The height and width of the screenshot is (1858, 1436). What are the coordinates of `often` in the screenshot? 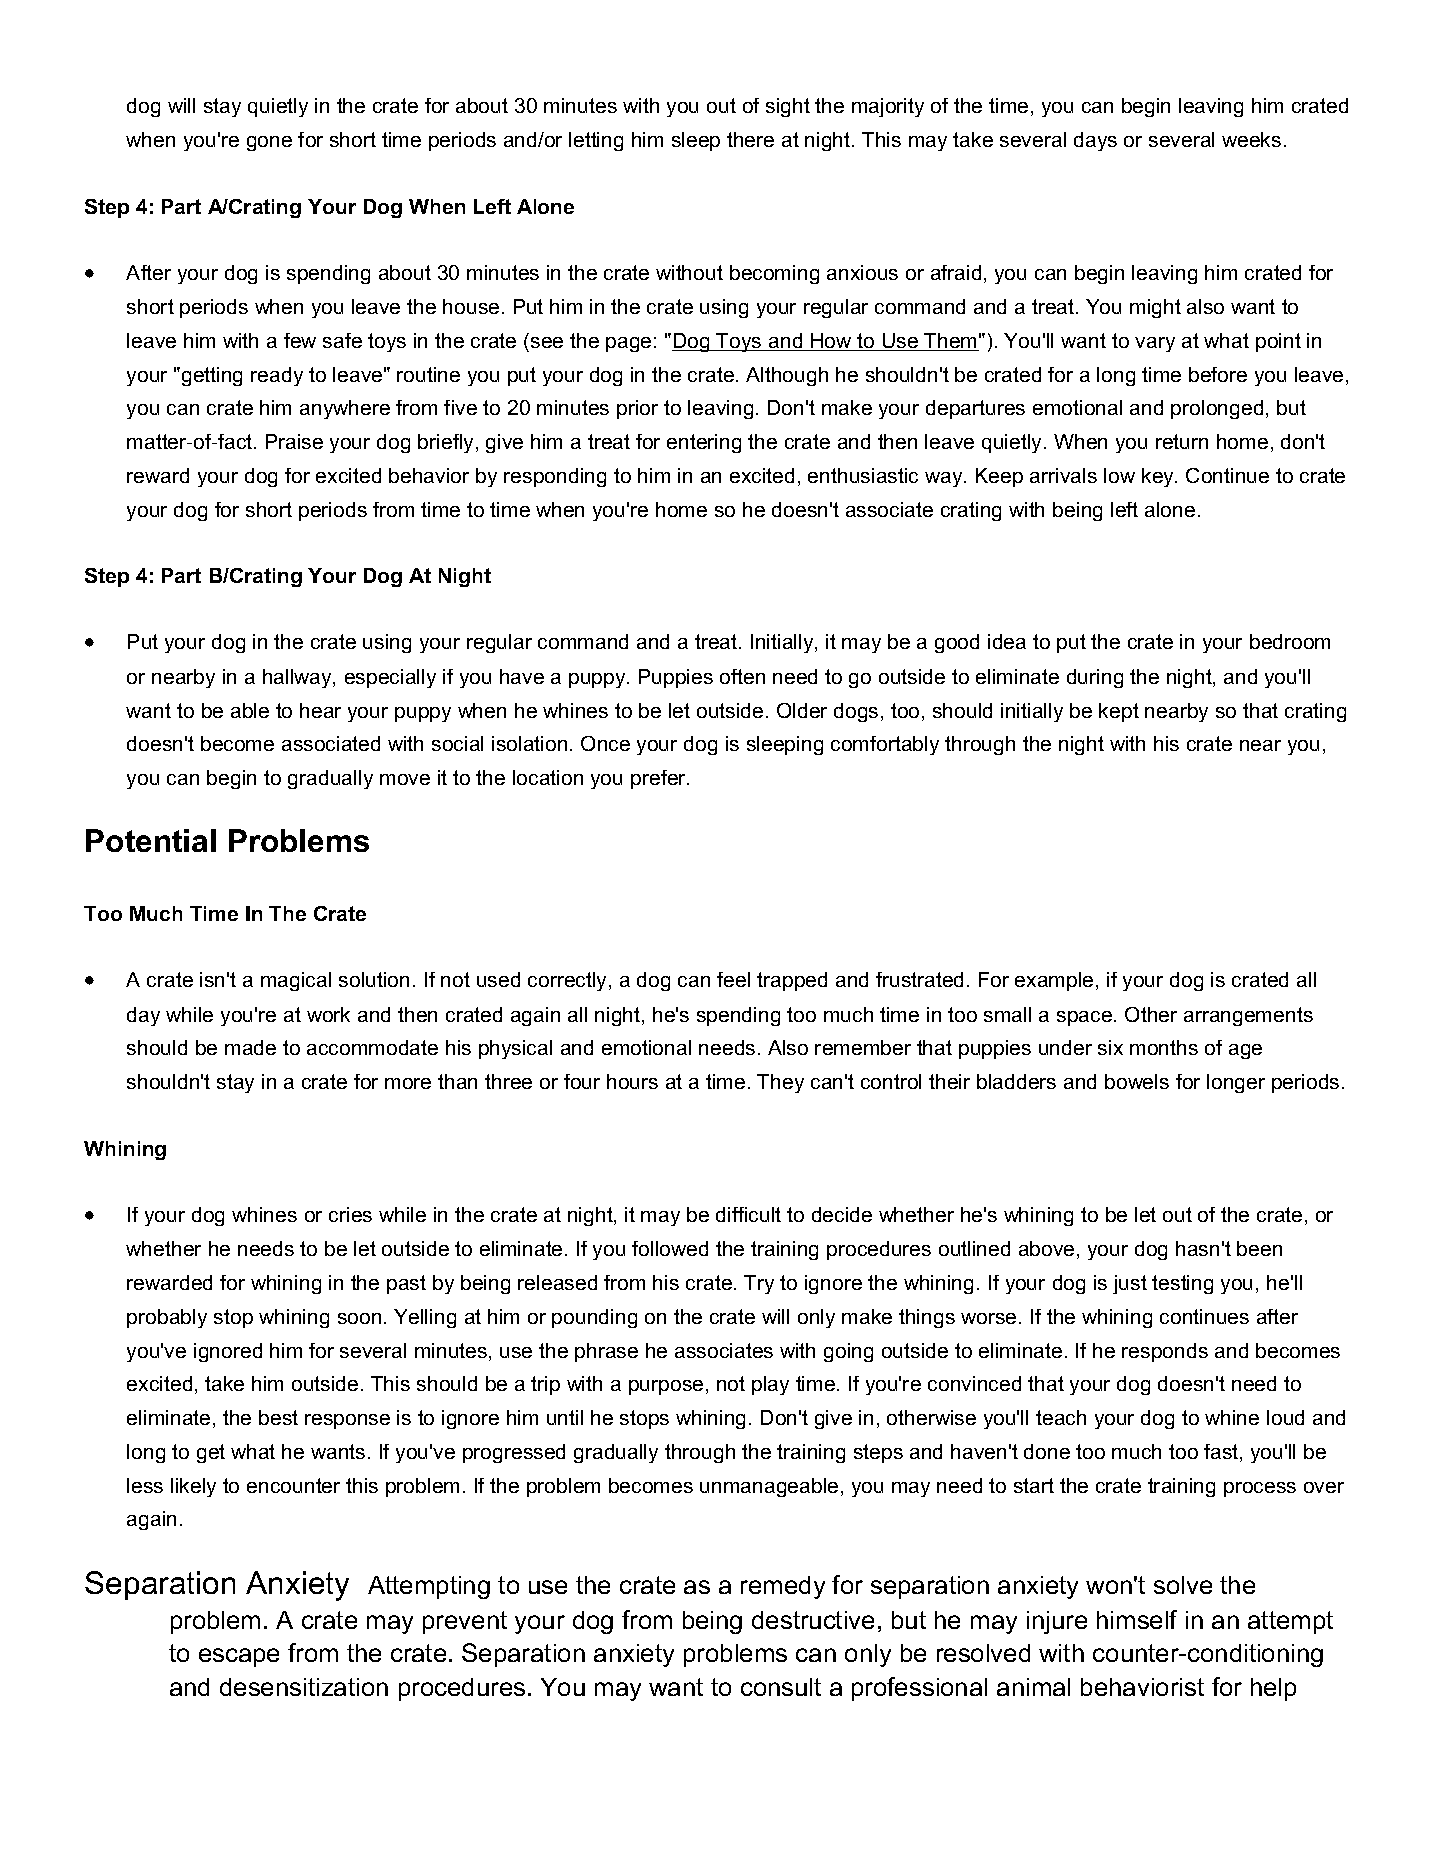 It's located at (742, 676).
